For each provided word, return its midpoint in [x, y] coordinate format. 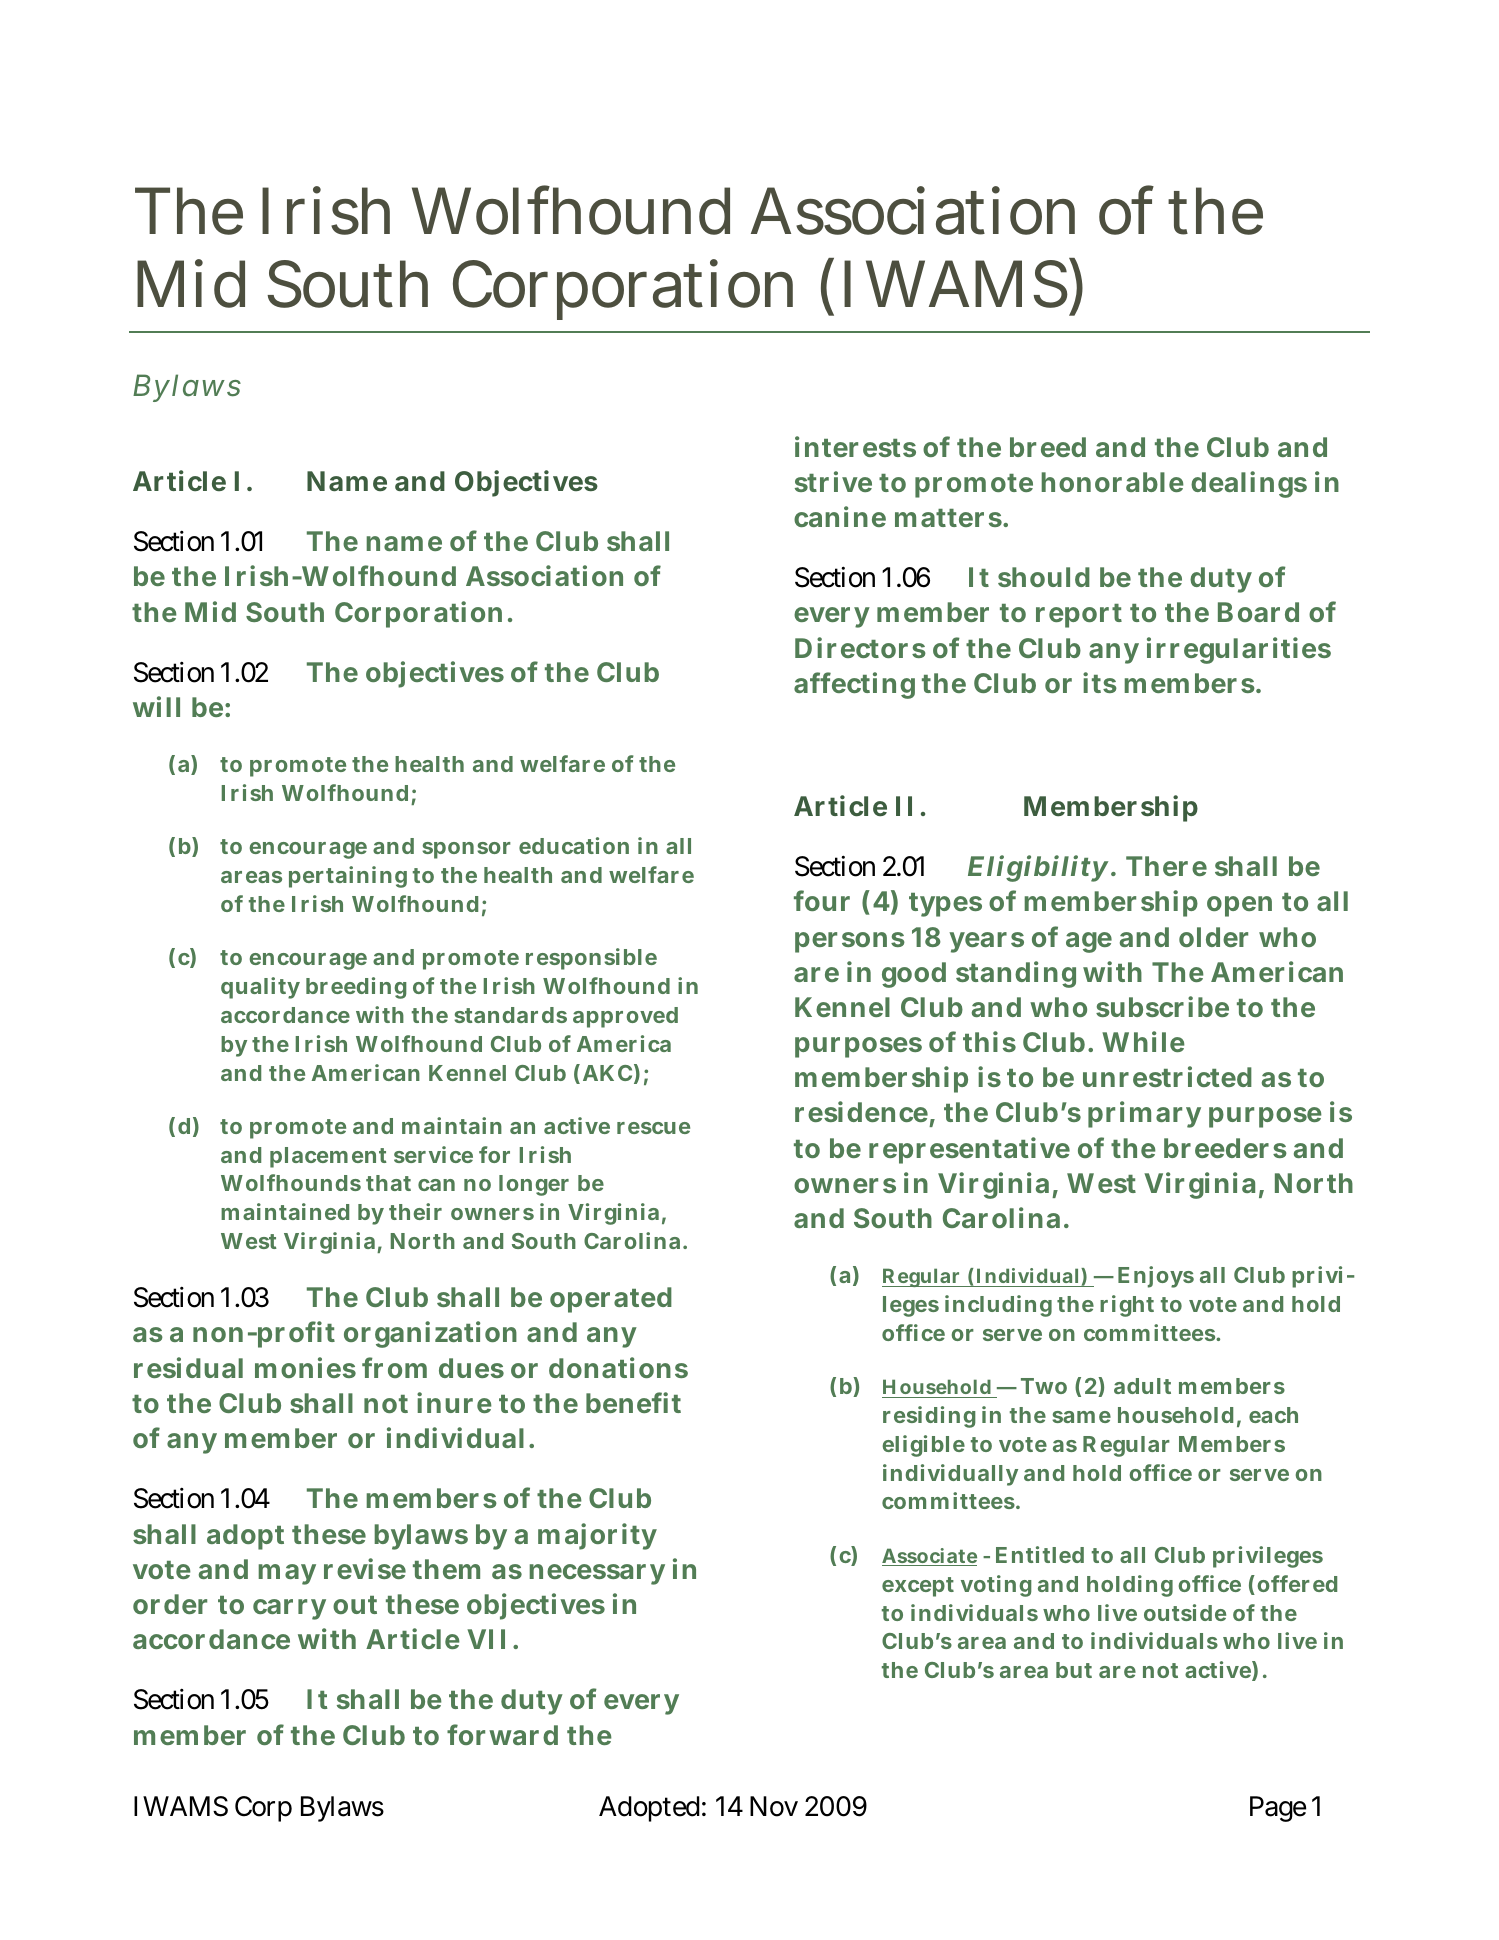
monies [305, 1367]
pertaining [348, 877]
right [1127, 1306]
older [1213, 937]
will [156, 706]
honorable [1112, 482]
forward [502, 1734]
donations [618, 1367]
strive [833, 482]
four [822, 900]
